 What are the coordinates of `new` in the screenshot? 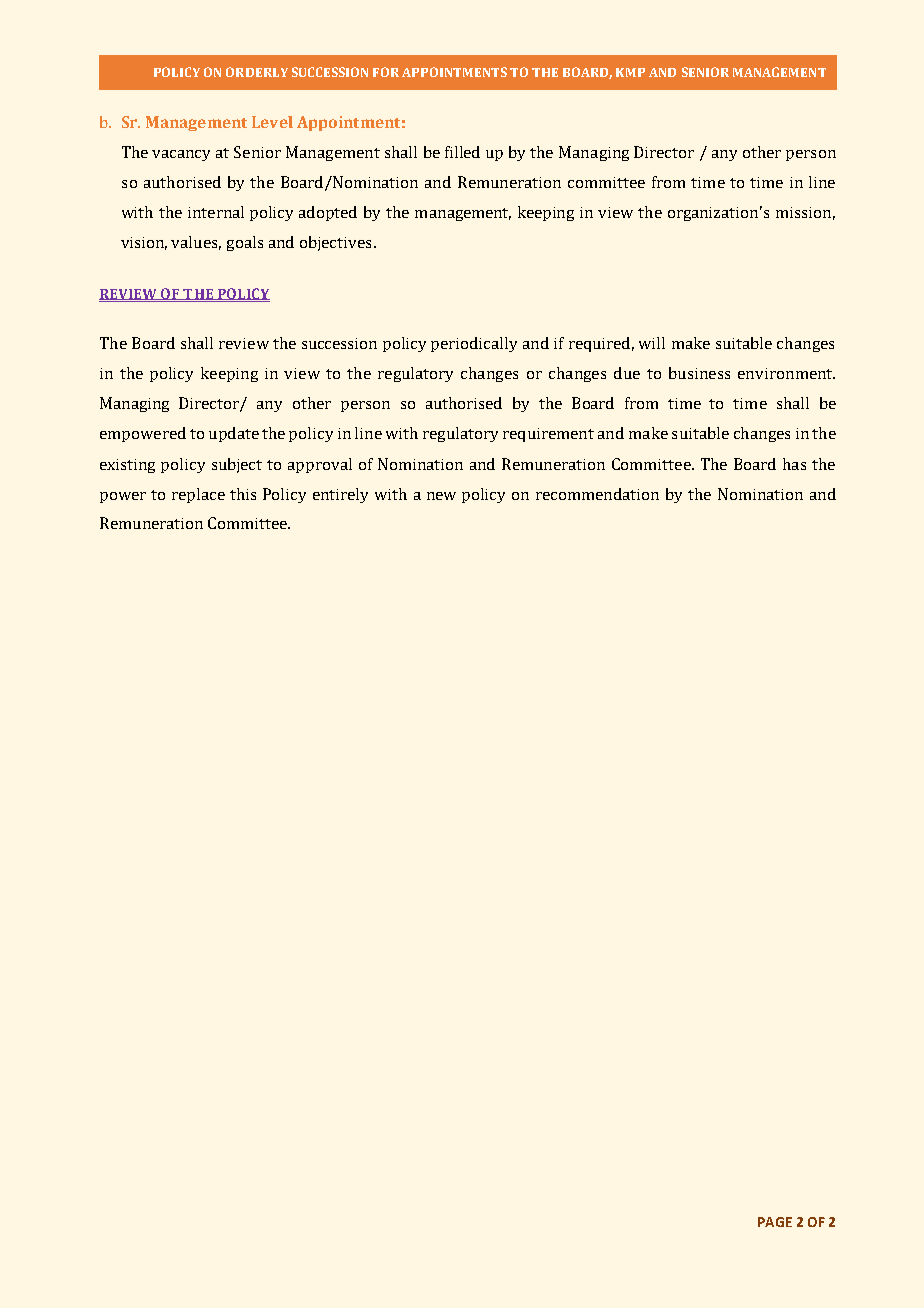 It's located at (441, 496).
